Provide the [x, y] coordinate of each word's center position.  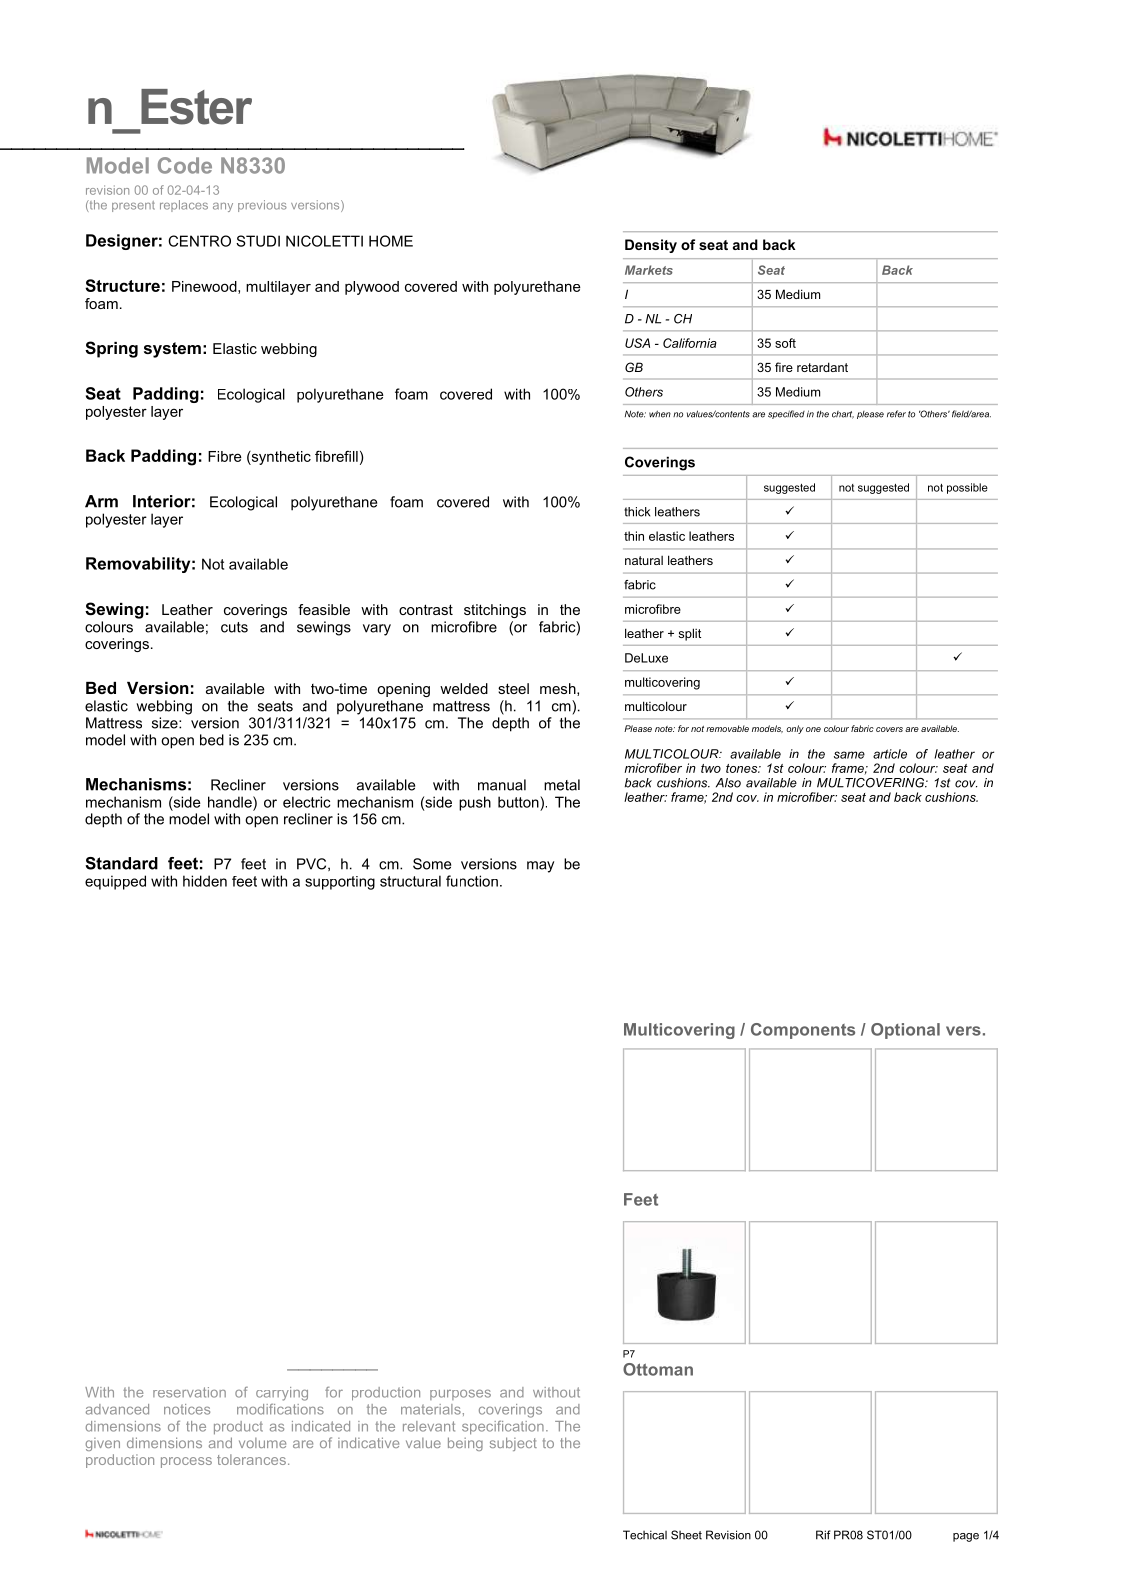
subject [513, 1444]
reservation [189, 1392]
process [186, 1462]
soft [785, 343]
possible [967, 488]
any [223, 207]
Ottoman [658, 1369]
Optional [905, 1031]
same [849, 755]
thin [634, 536]
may [540, 867]
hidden [205, 881]
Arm [101, 501]
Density [651, 246]
